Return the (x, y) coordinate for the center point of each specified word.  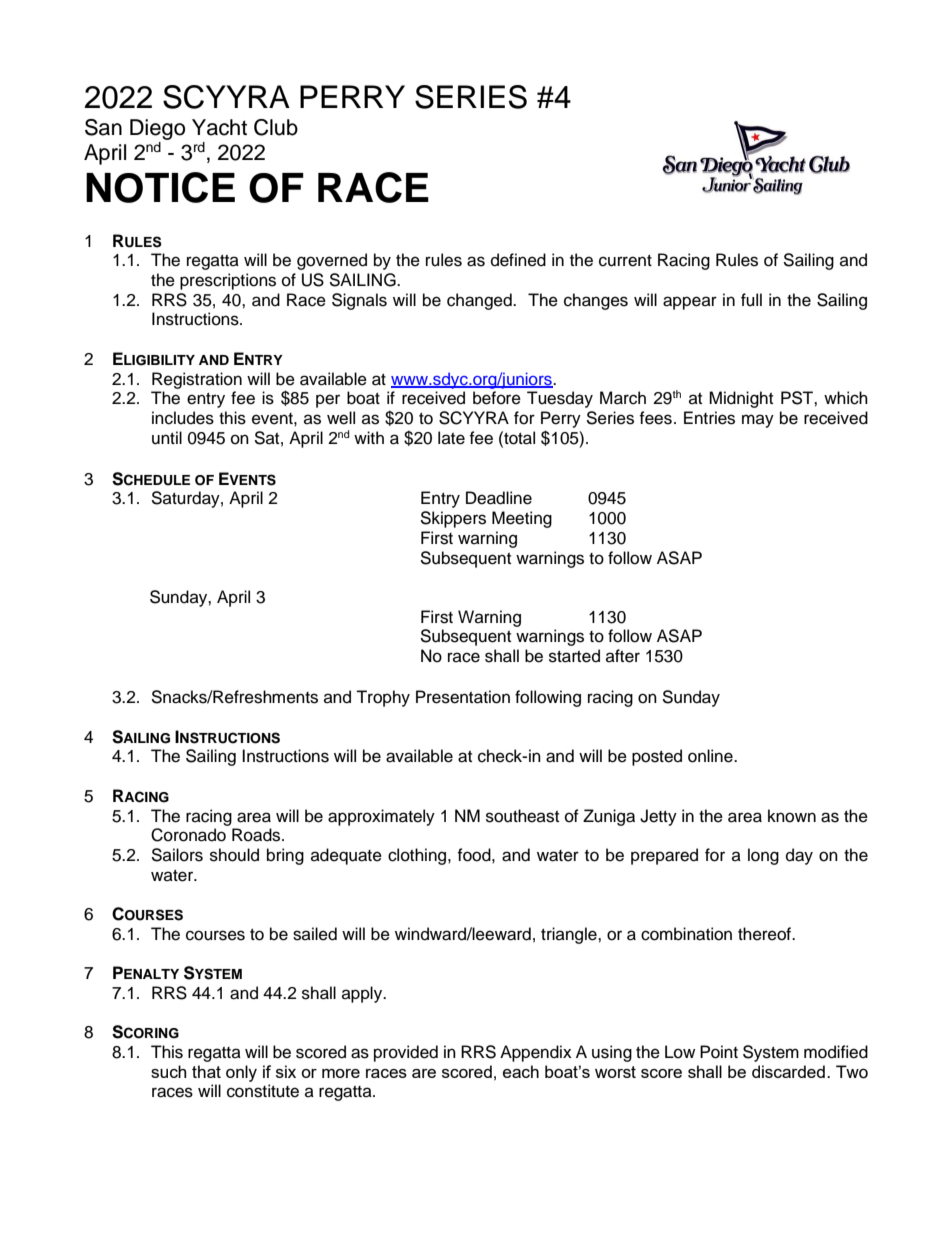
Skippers (453, 519)
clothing (418, 856)
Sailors (177, 855)
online (711, 756)
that (206, 1071)
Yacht (219, 127)
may (758, 421)
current (625, 261)
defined (518, 260)
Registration (197, 380)
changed (480, 301)
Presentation (463, 697)
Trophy (383, 698)
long (763, 856)
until (167, 438)
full (751, 300)
